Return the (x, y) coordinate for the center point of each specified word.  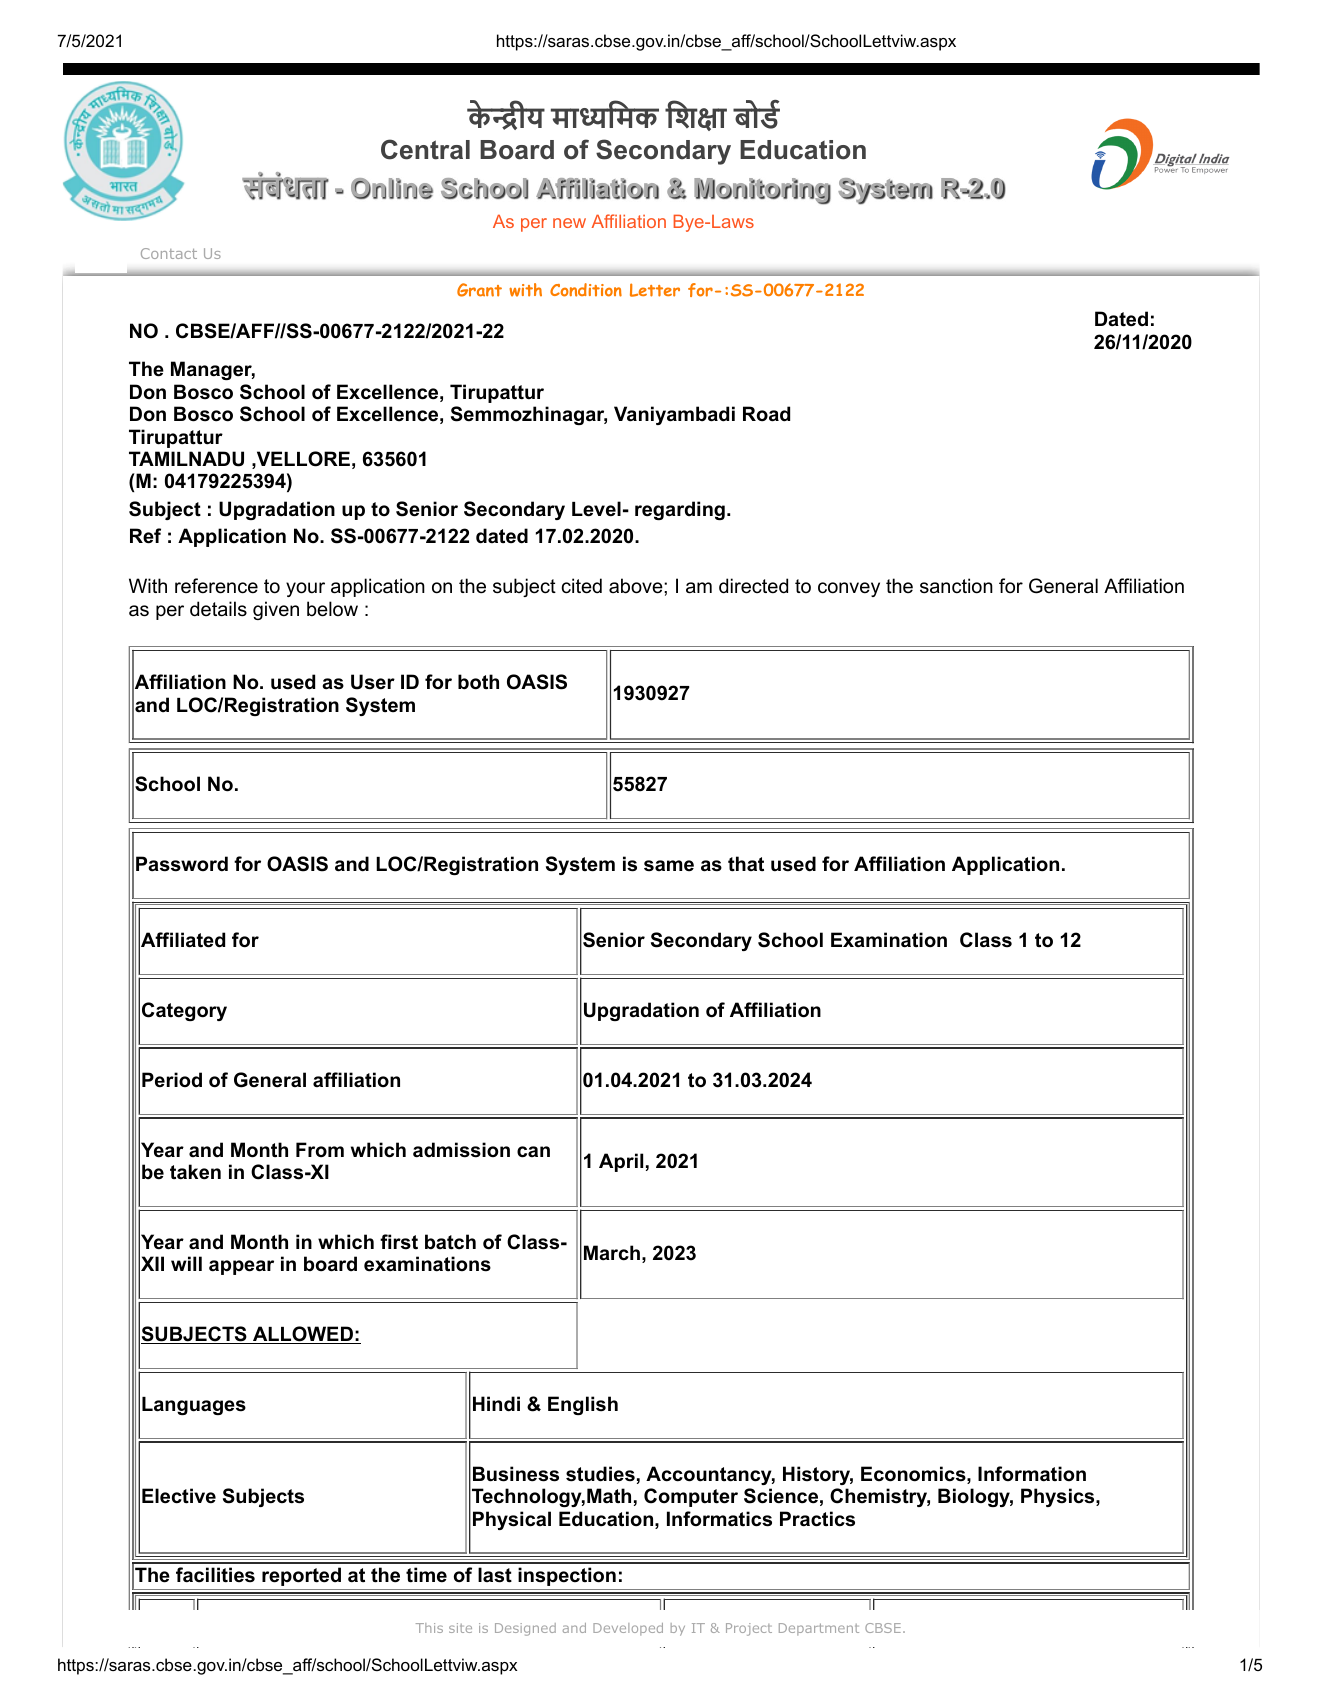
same (669, 866)
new (569, 223)
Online (392, 188)
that (746, 864)
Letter (655, 290)
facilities (215, 1575)
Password (182, 864)
